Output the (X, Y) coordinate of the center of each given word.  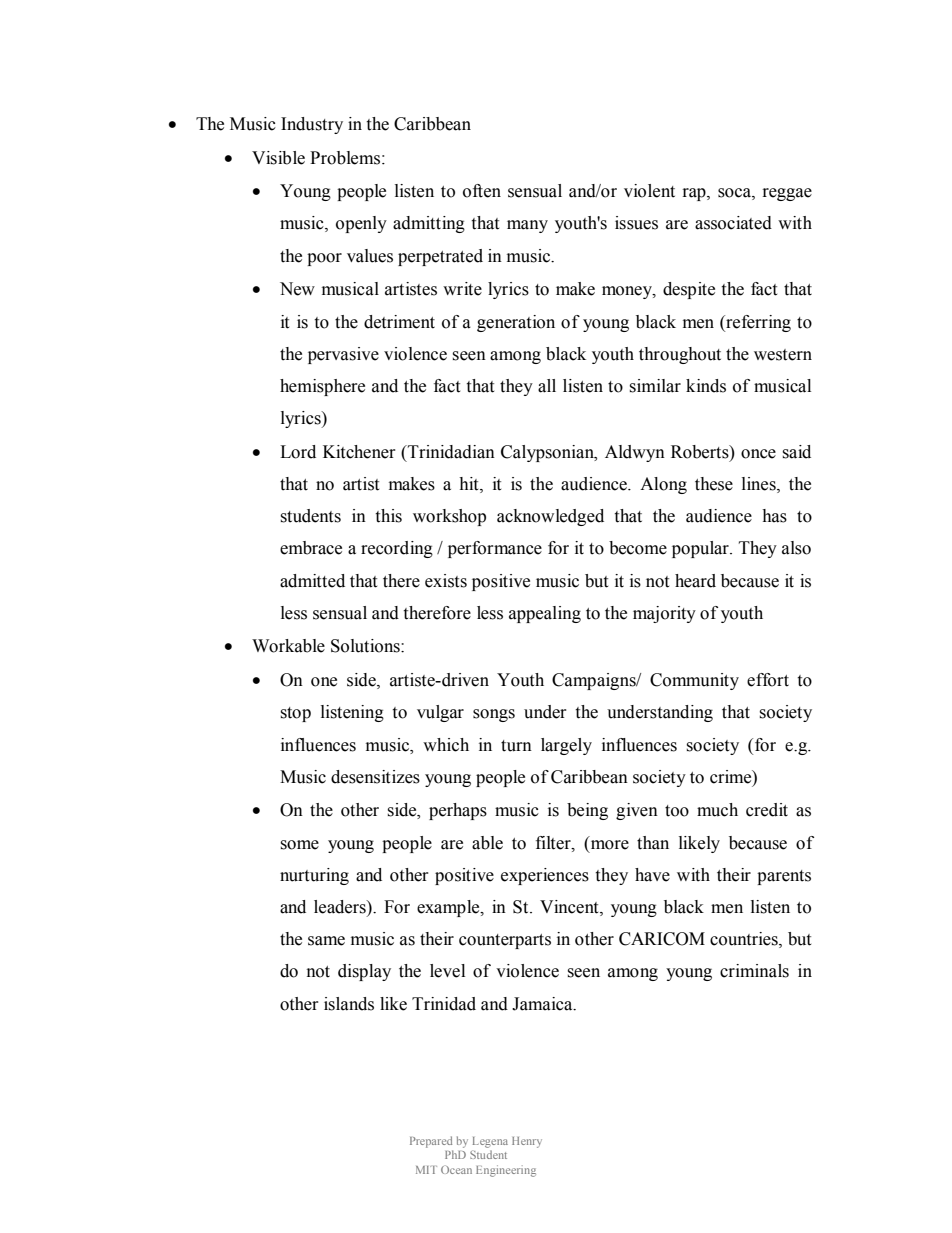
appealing (545, 614)
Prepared (431, 1142)
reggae (787, 194)
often (482, 191)
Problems (345, 158)
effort (768, 680)
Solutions (366, 646)
